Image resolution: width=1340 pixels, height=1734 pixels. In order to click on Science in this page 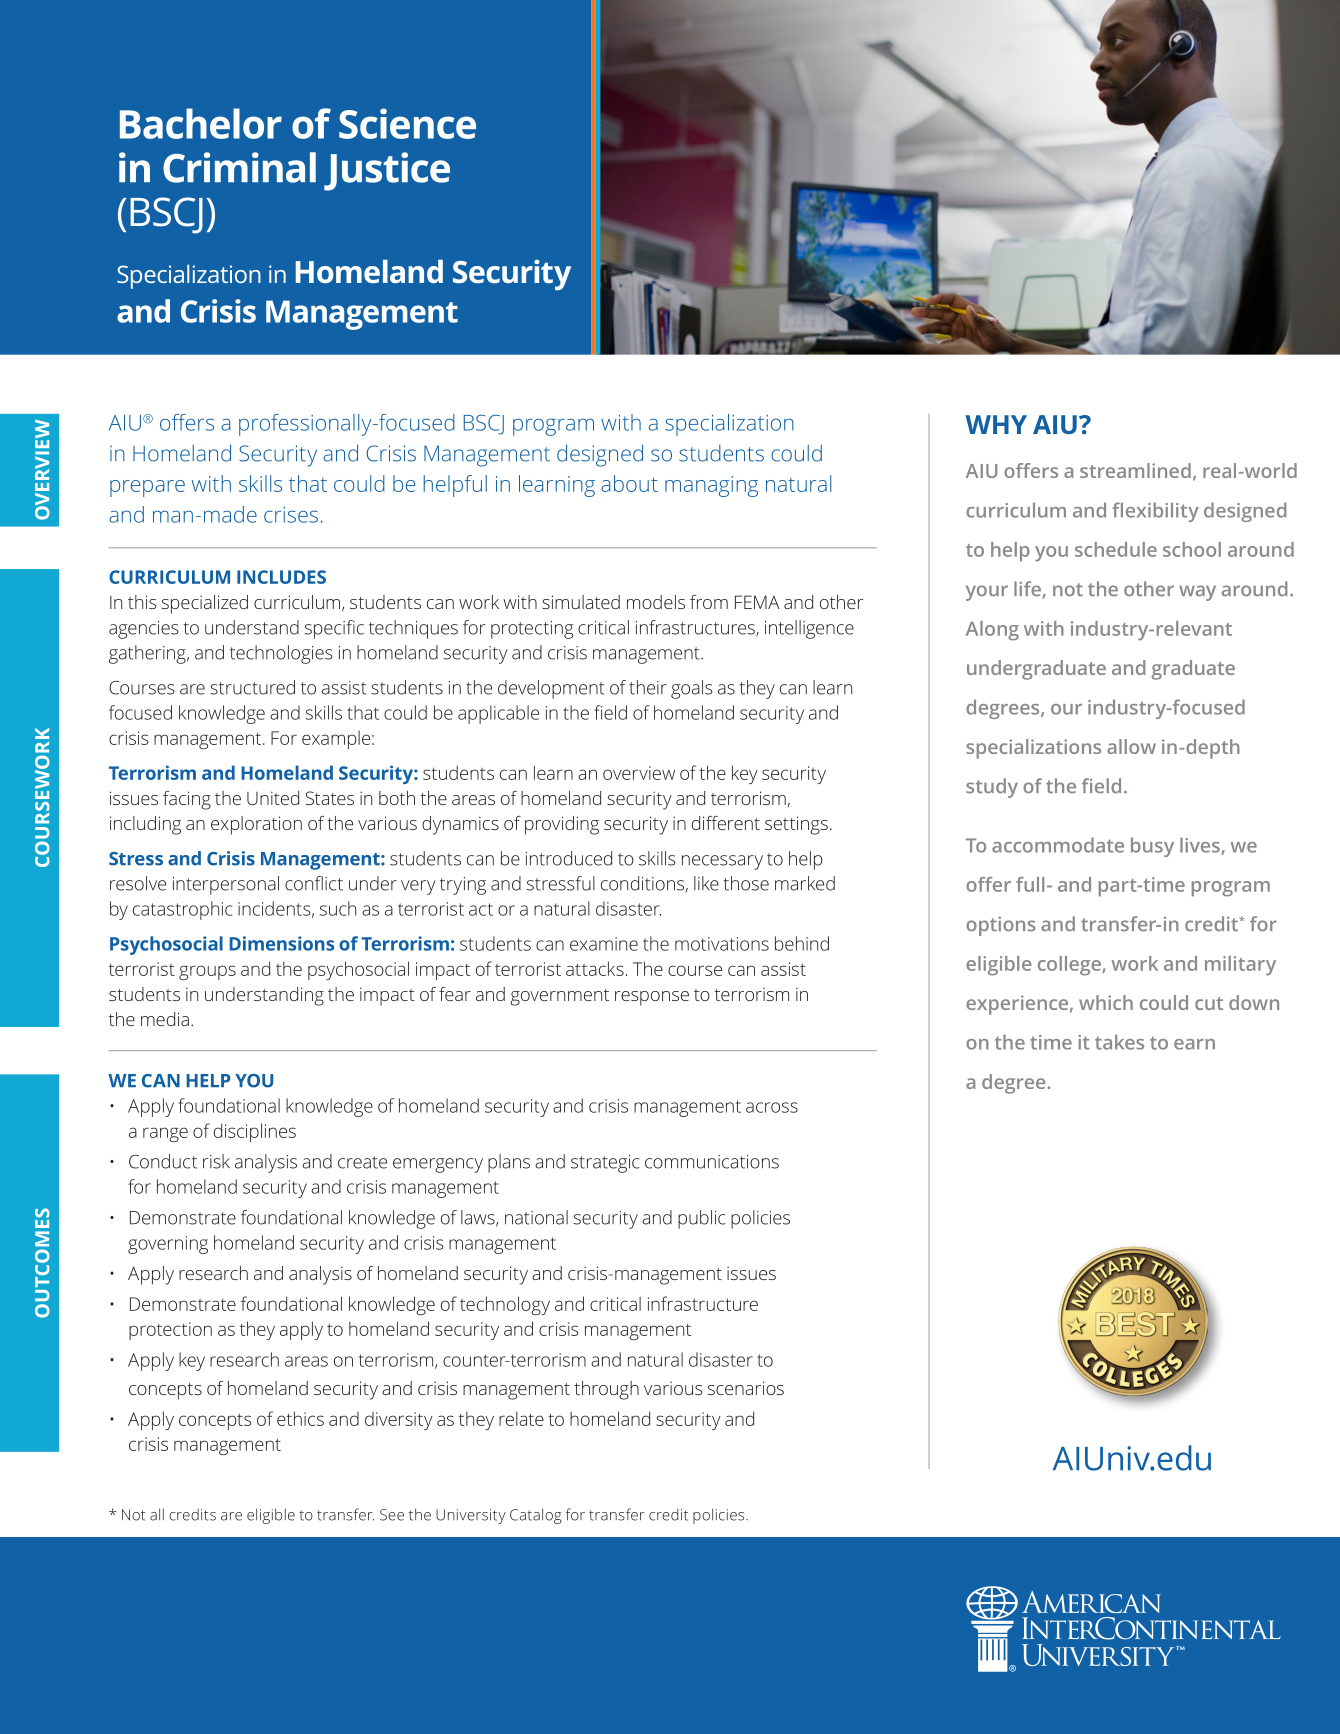, I will do `click(407, 123)`.
